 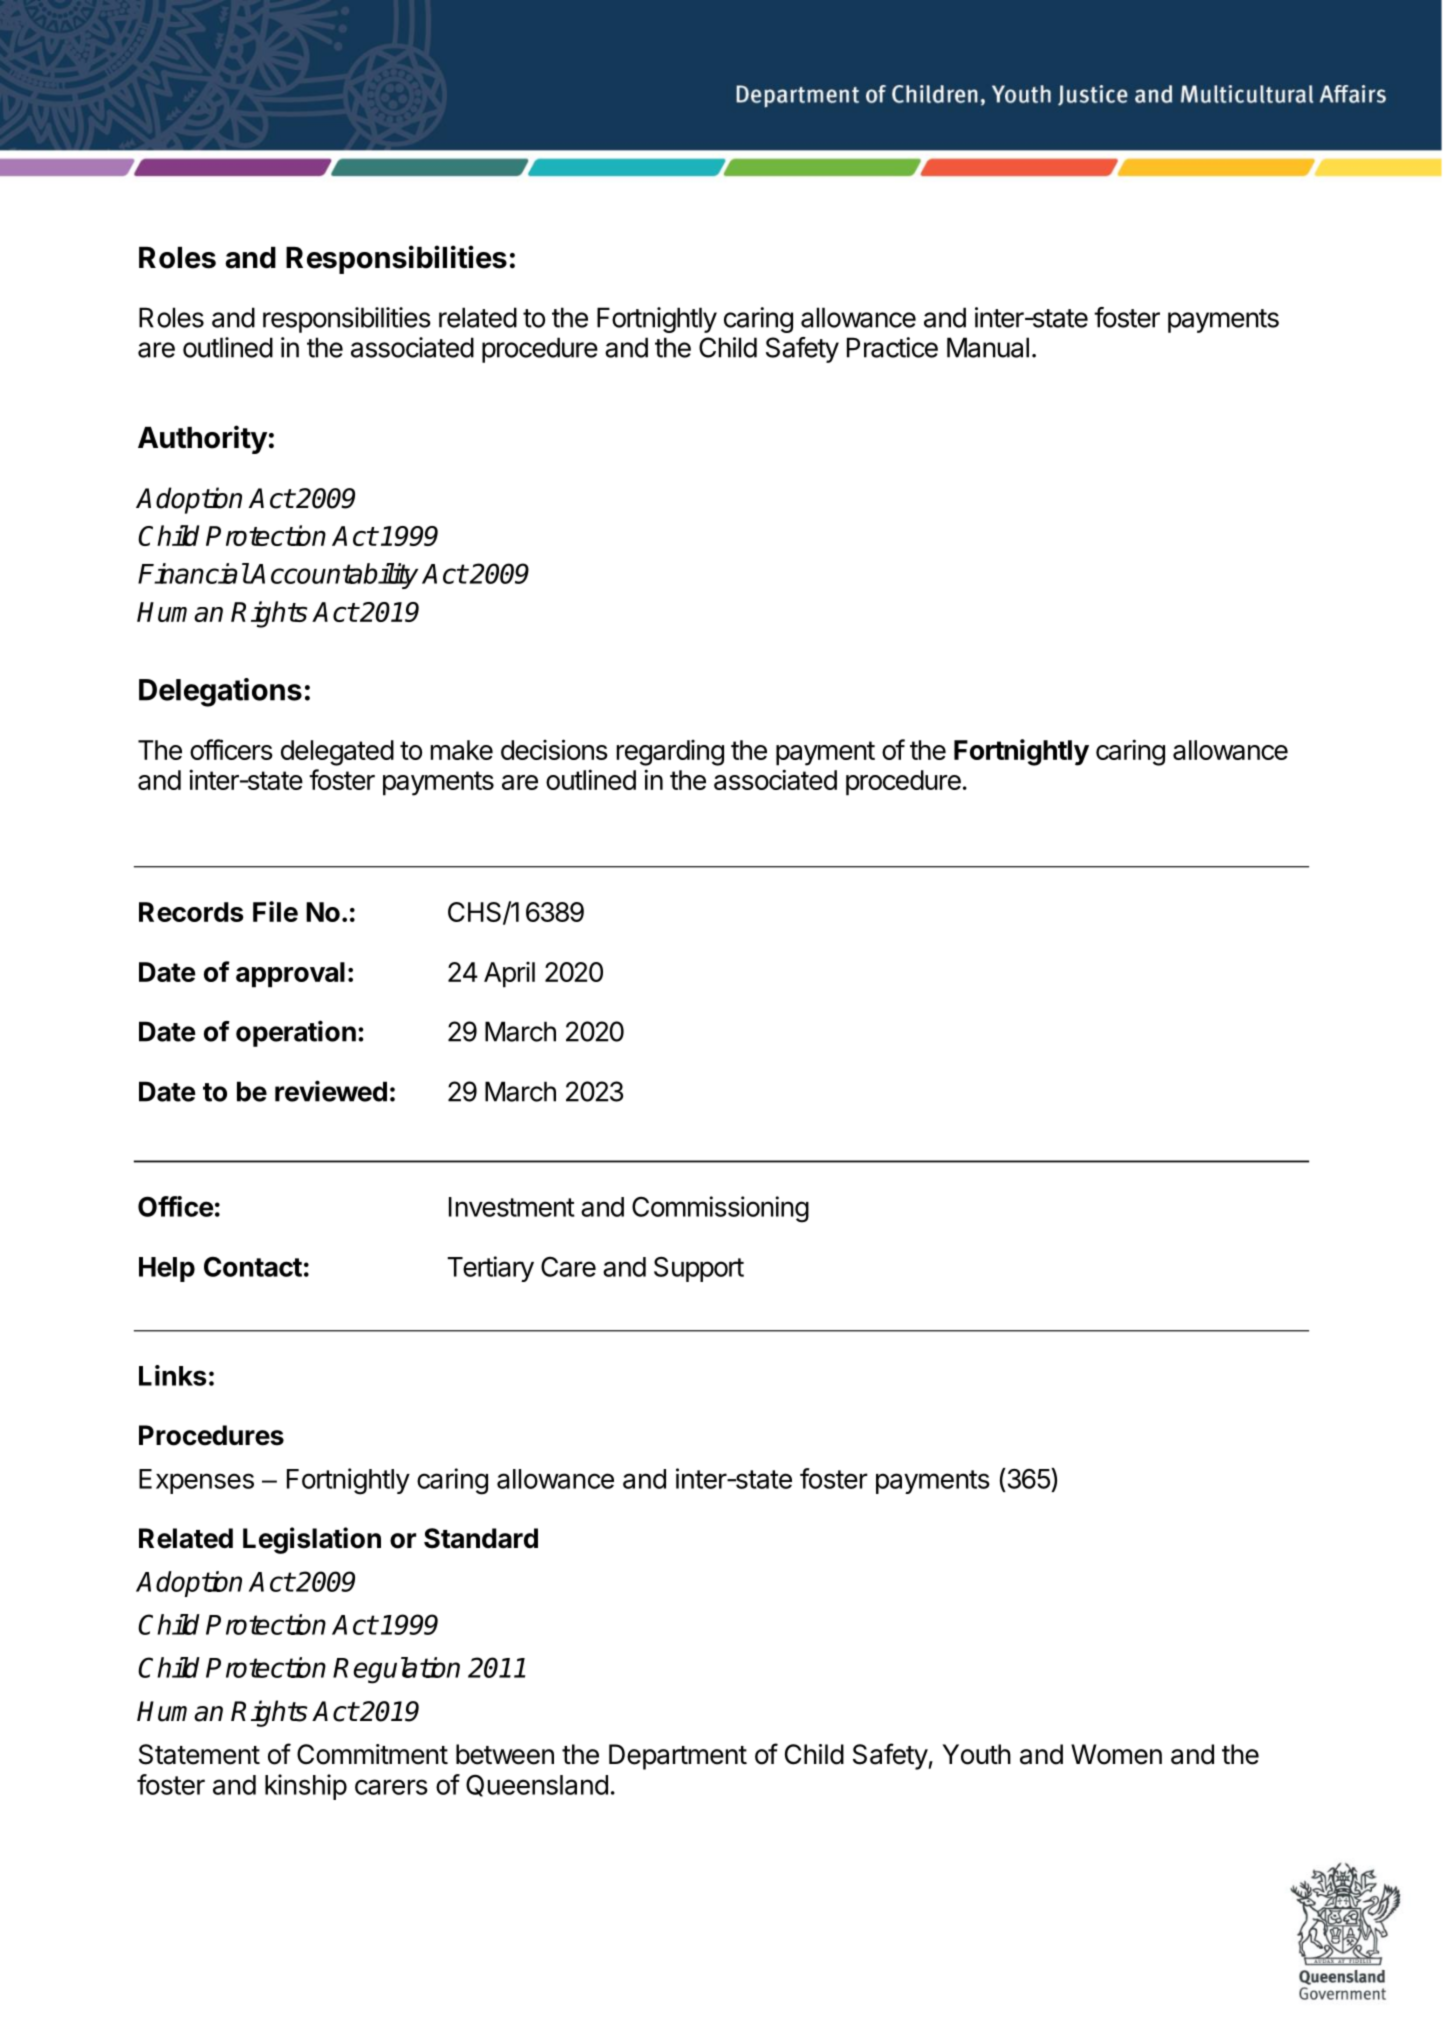 I want to click on Support, so click(x=699, y=1269).
